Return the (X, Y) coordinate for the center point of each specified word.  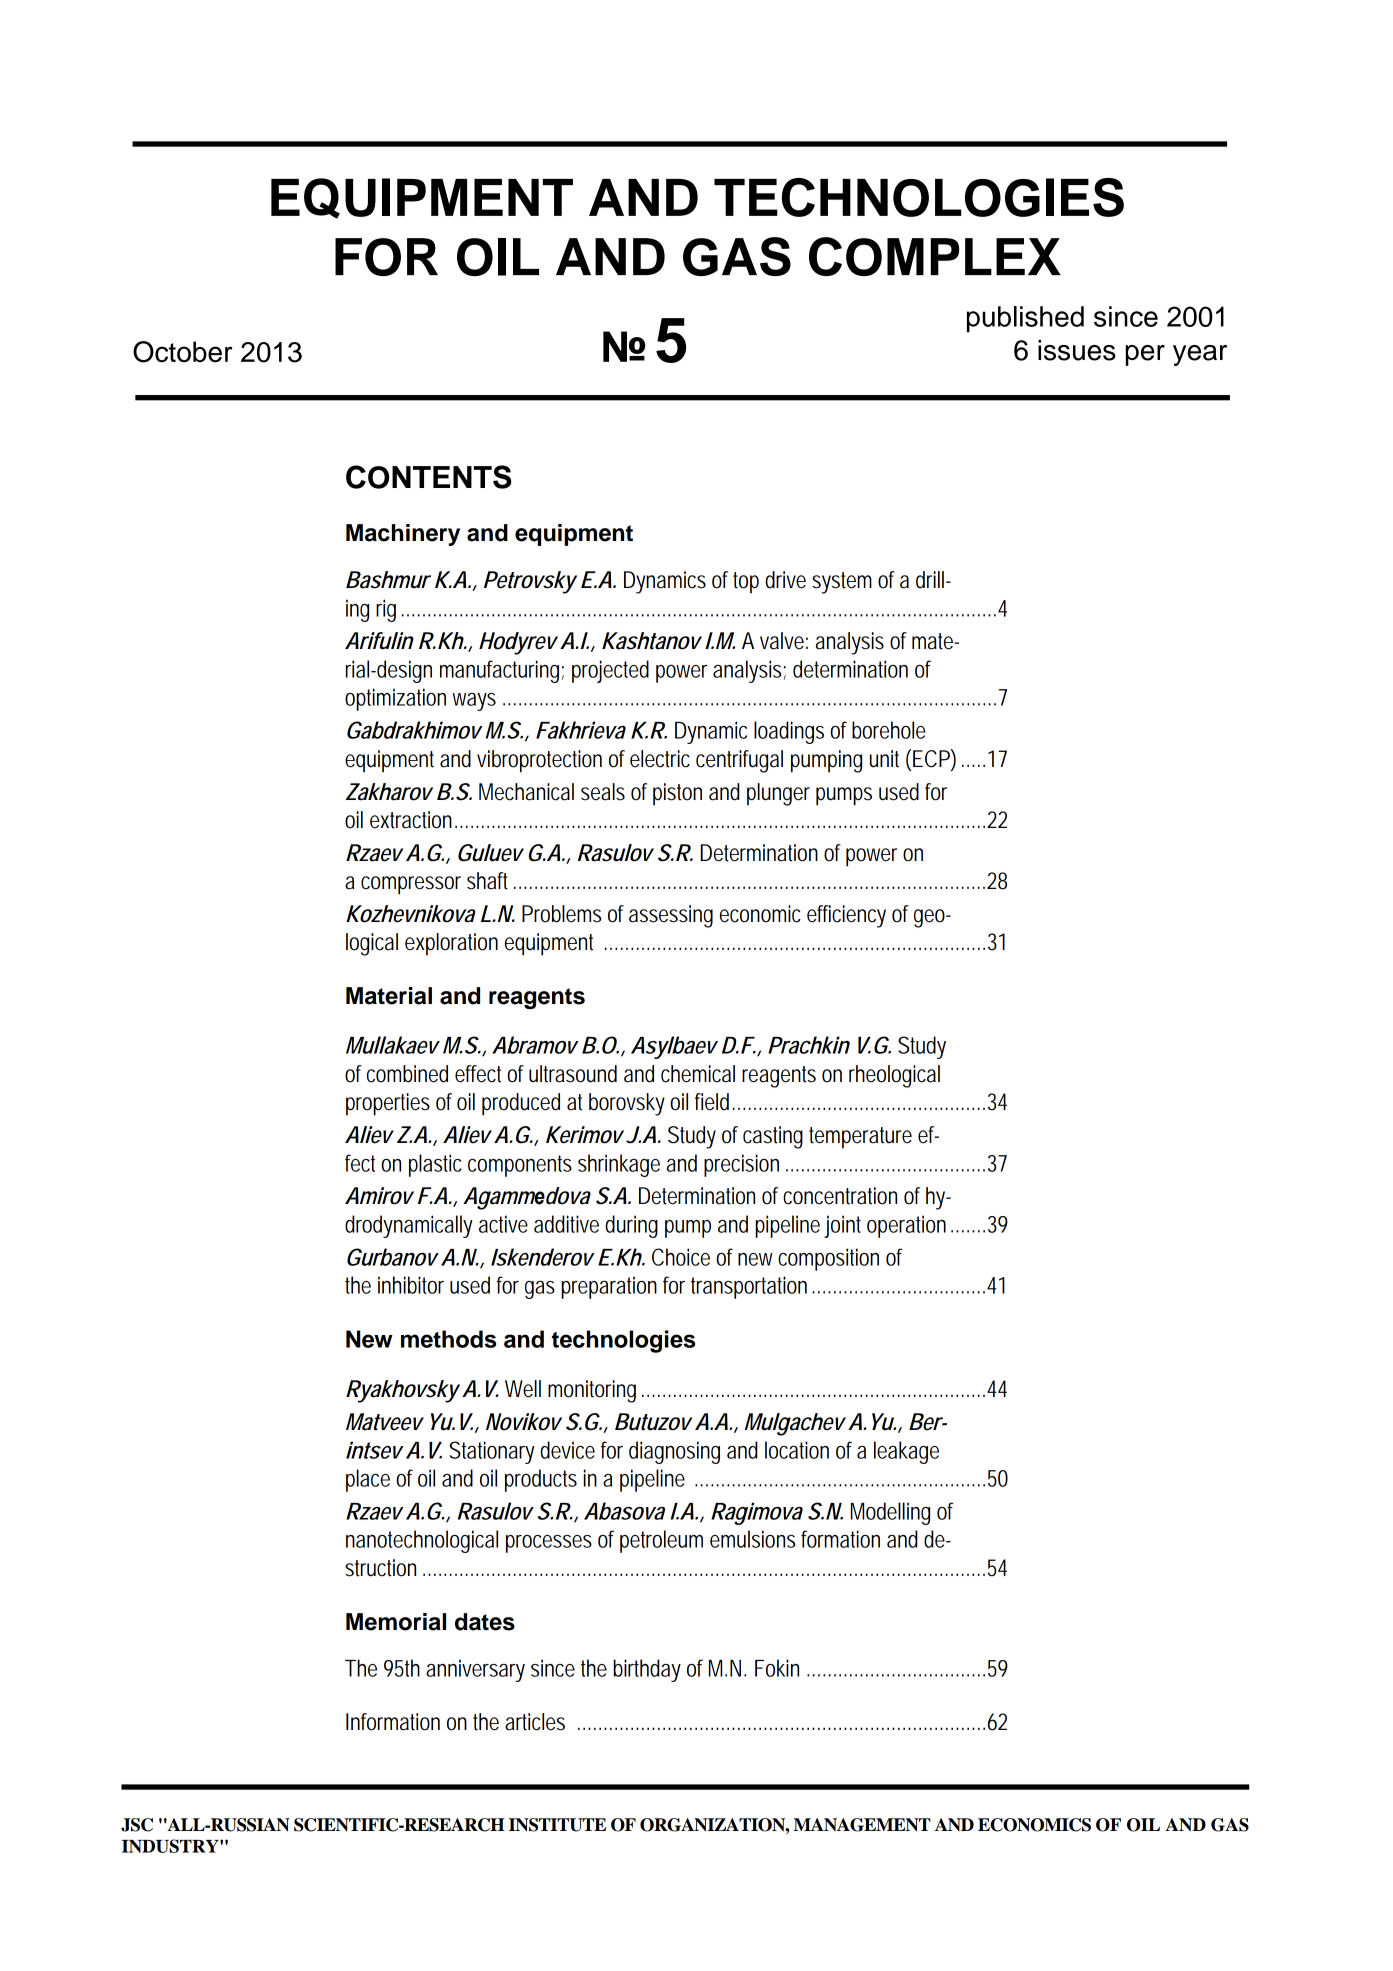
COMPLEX (935, 256)
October (183, 352)
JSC (137, 1825)
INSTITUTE (557, 1825)
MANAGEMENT (862, 1825)
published (1025, 319)
